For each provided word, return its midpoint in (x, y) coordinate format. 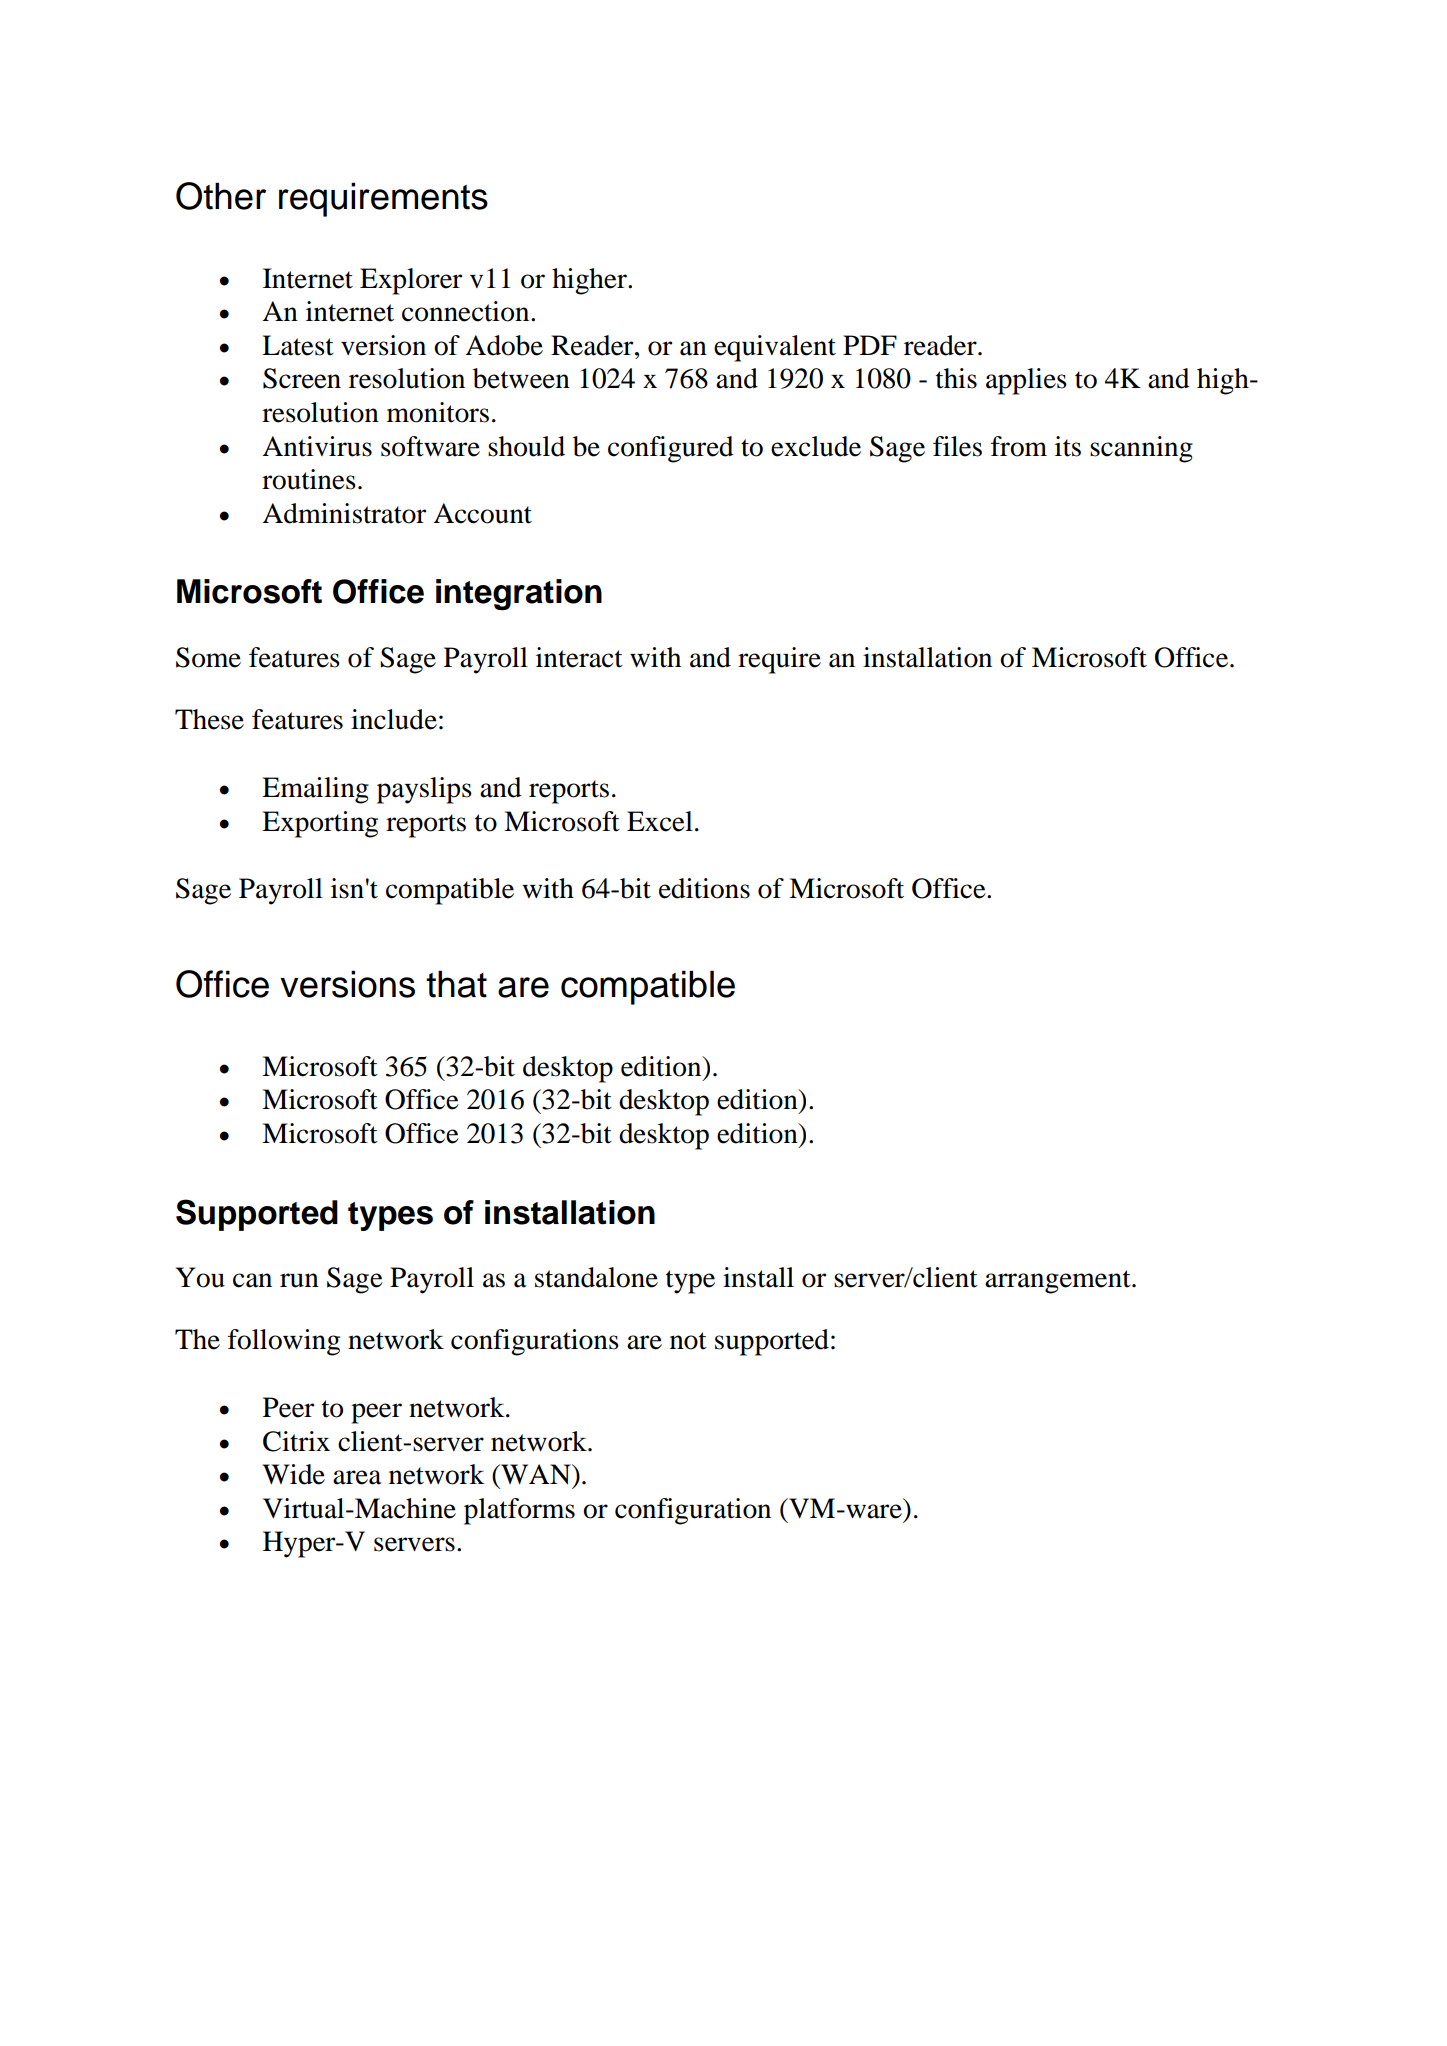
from (1019, 446)
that (456, 984)
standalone (596, 1277)
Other (221, 196)
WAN (536, 1474)
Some (208, 657)
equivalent (775, 348)
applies (1026, 381)
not (688, 1341)
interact (579, 657)
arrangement (1059, 1282)
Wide (293, 1474)
